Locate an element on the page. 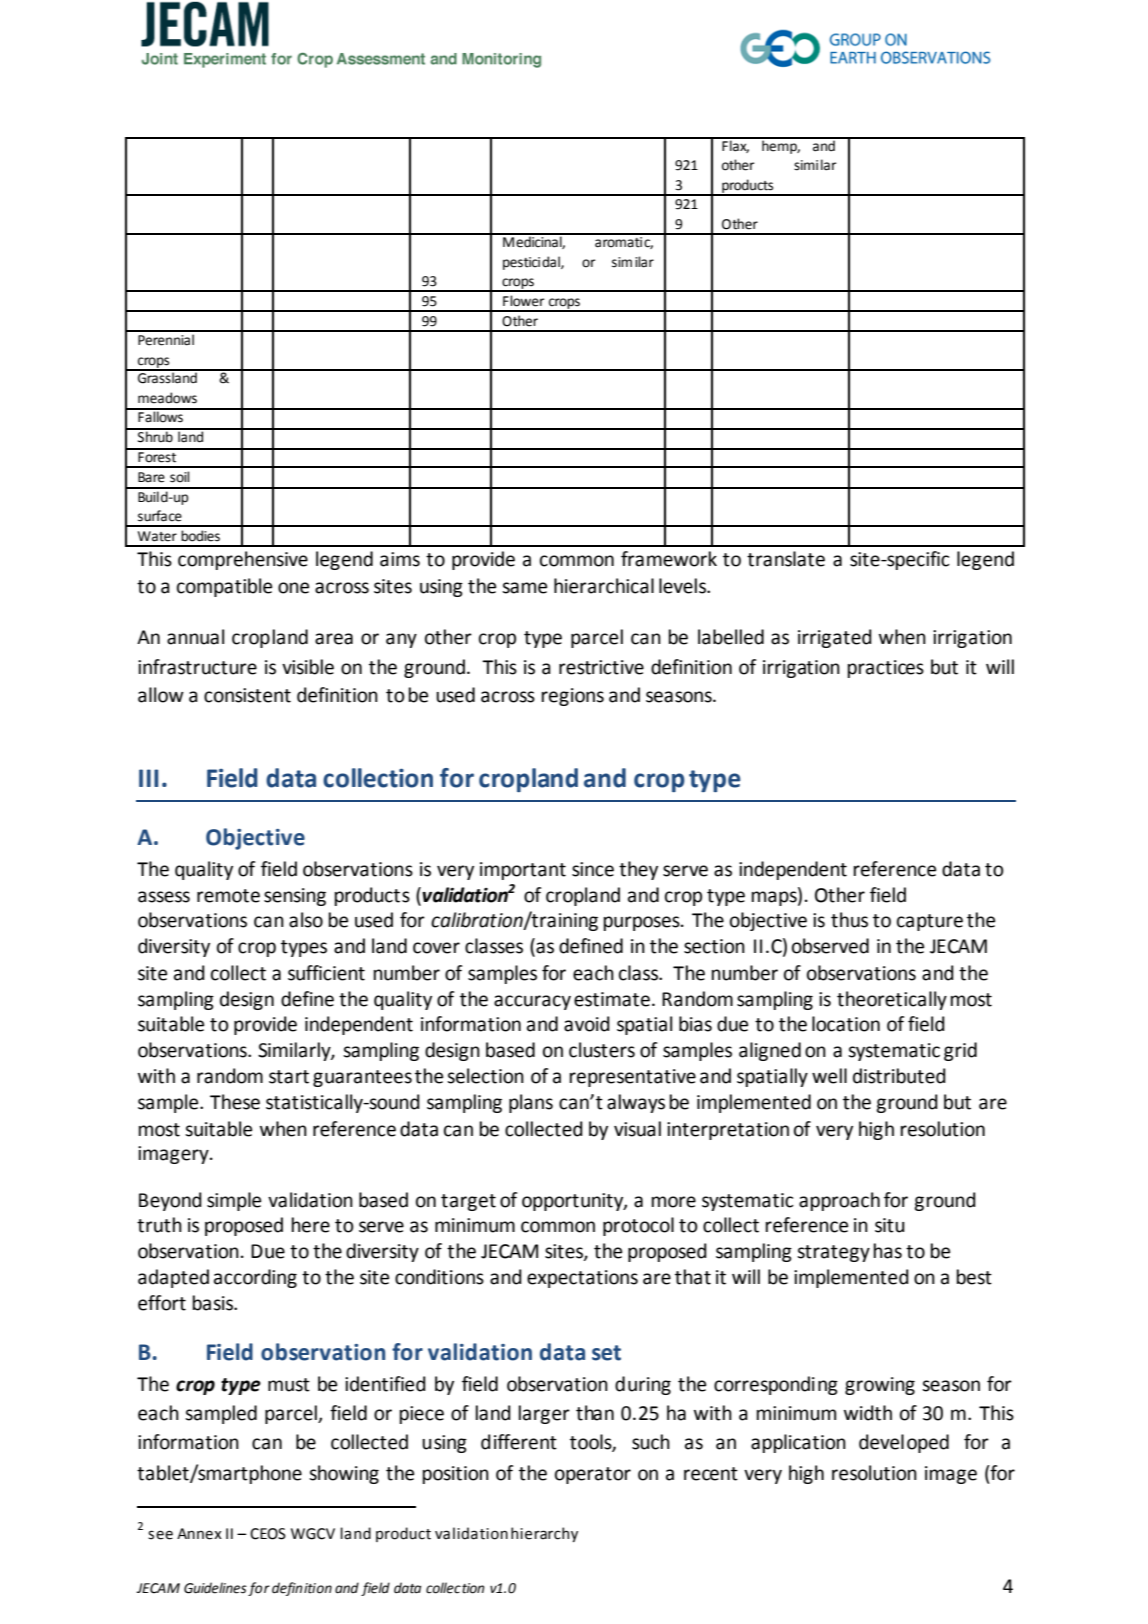  avoid is located at coordinates (587, 1024).
